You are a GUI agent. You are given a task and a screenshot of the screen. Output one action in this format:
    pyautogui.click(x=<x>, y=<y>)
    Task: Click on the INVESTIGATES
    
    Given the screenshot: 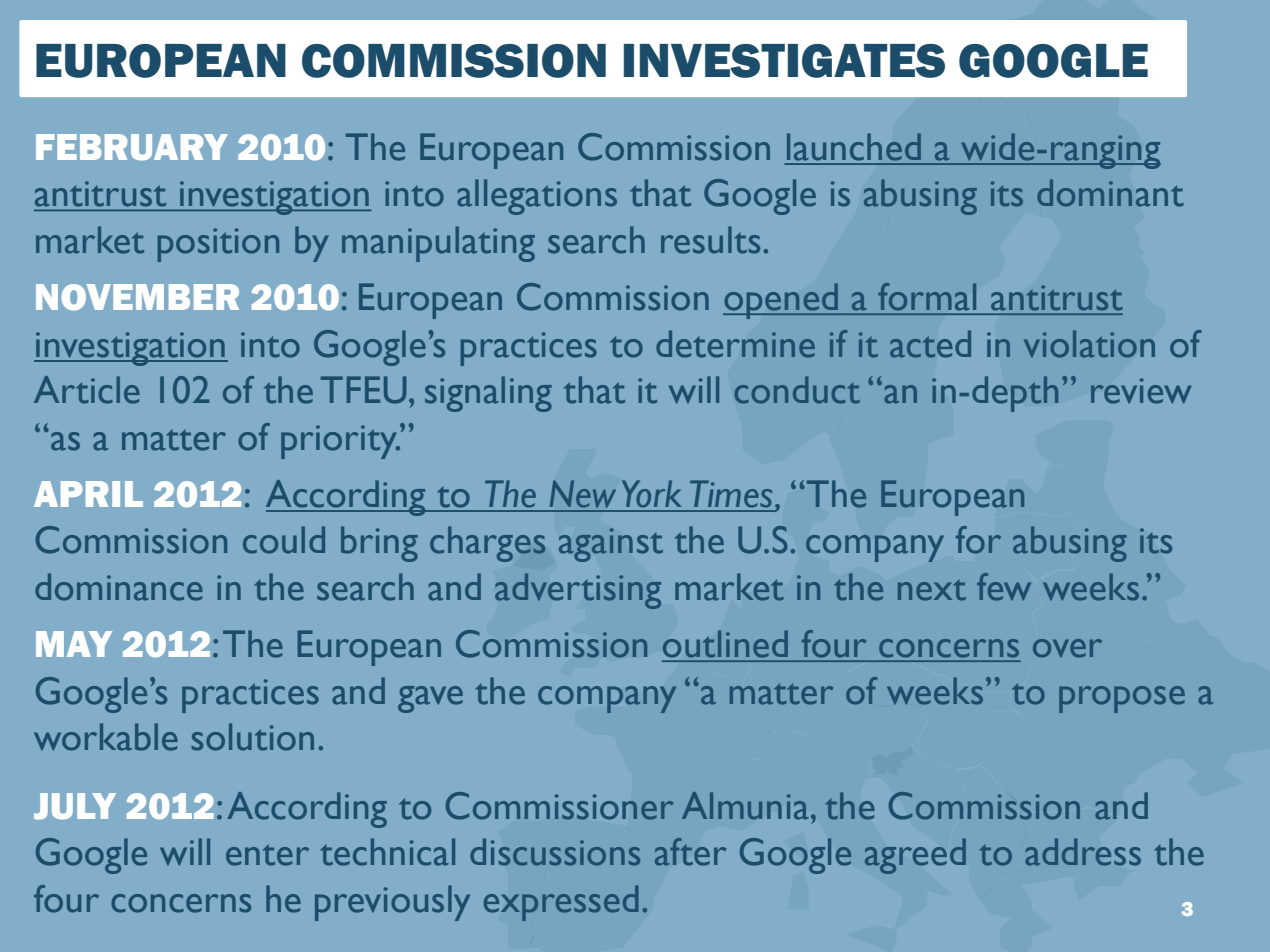 What is the action you would take?
    pyautogui.click(x=784, y=61)
